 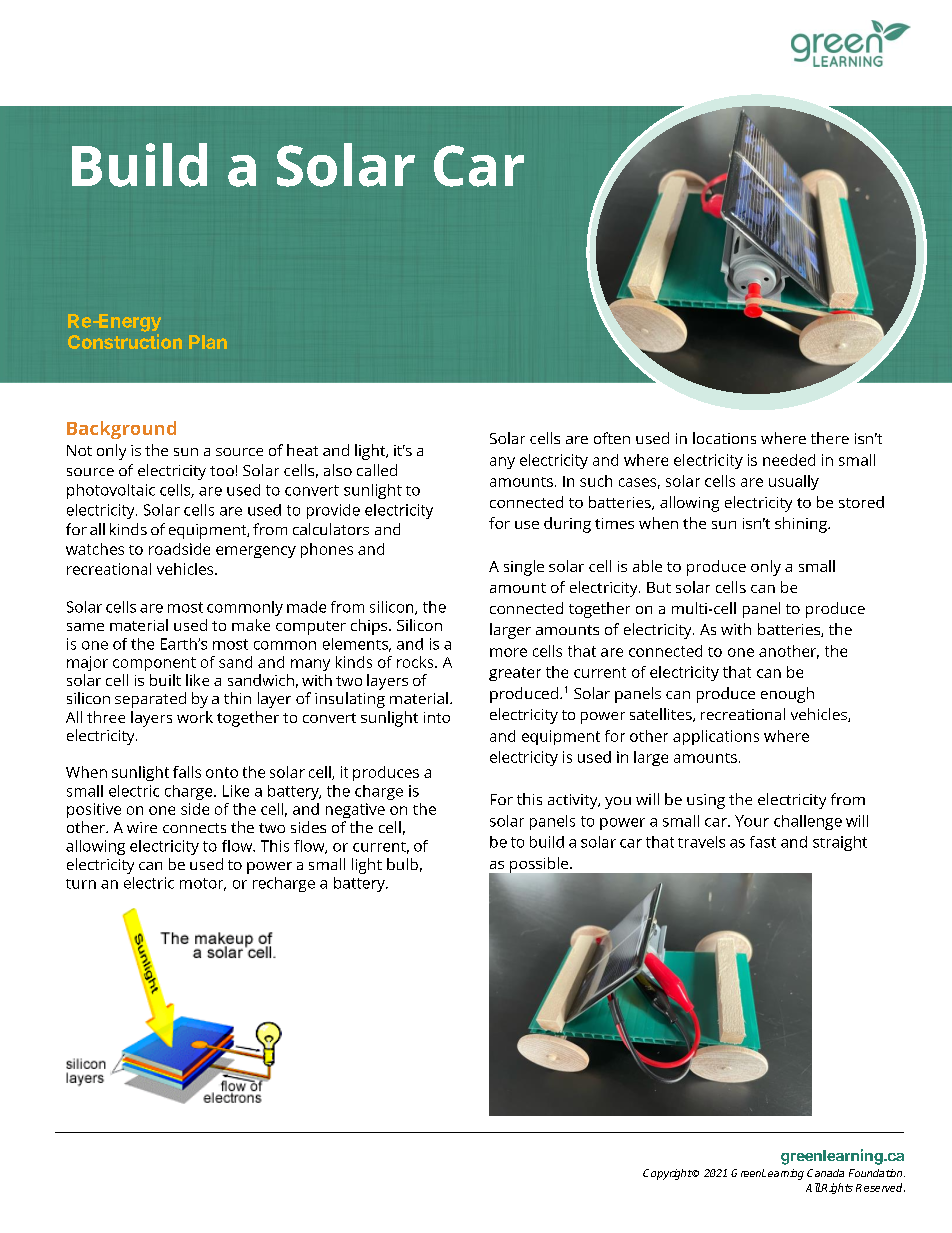 I want to click on motor, so click(x=203, y=884).
